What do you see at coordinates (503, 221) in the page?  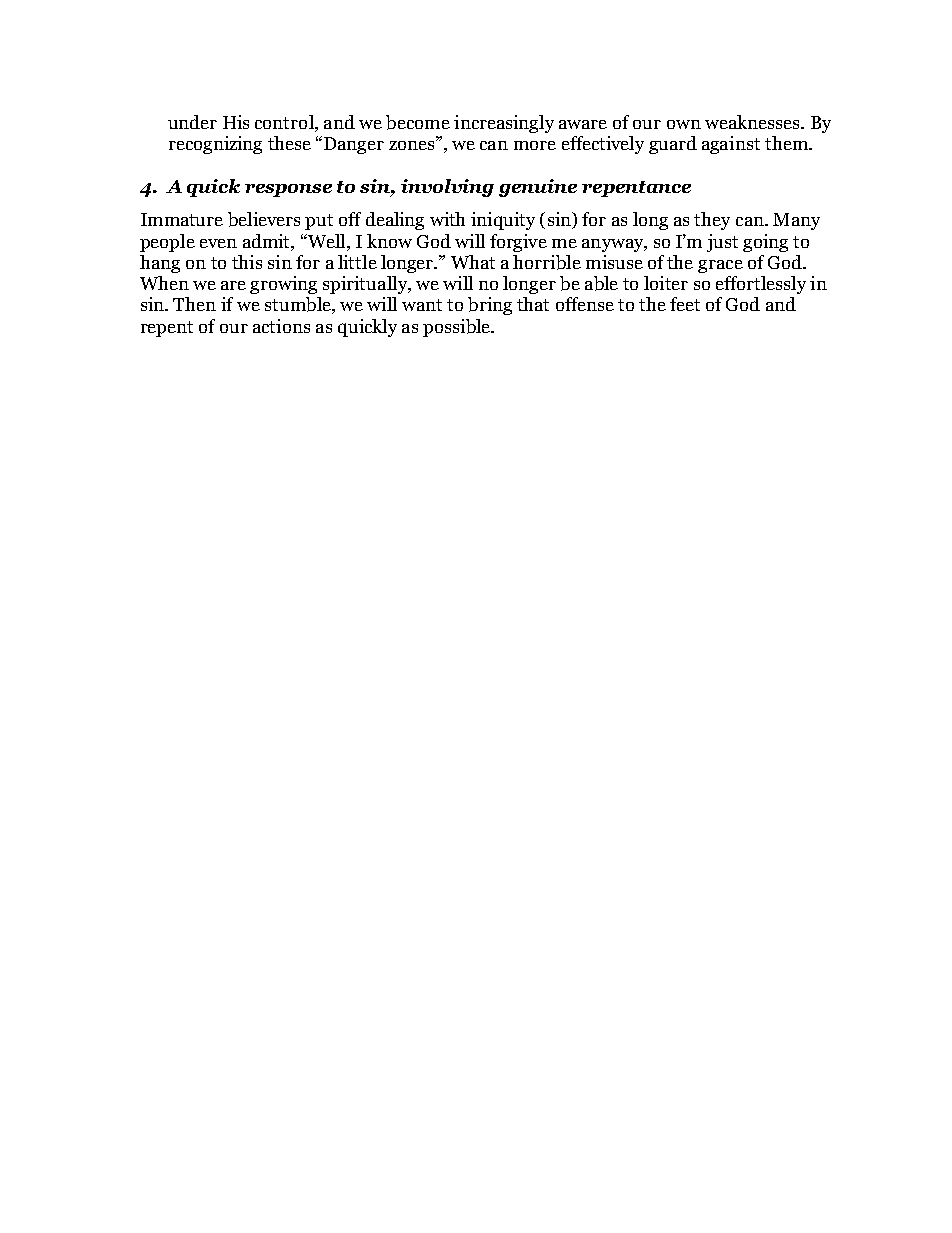 I see `iniquity` at bounding box center [503, 221].
